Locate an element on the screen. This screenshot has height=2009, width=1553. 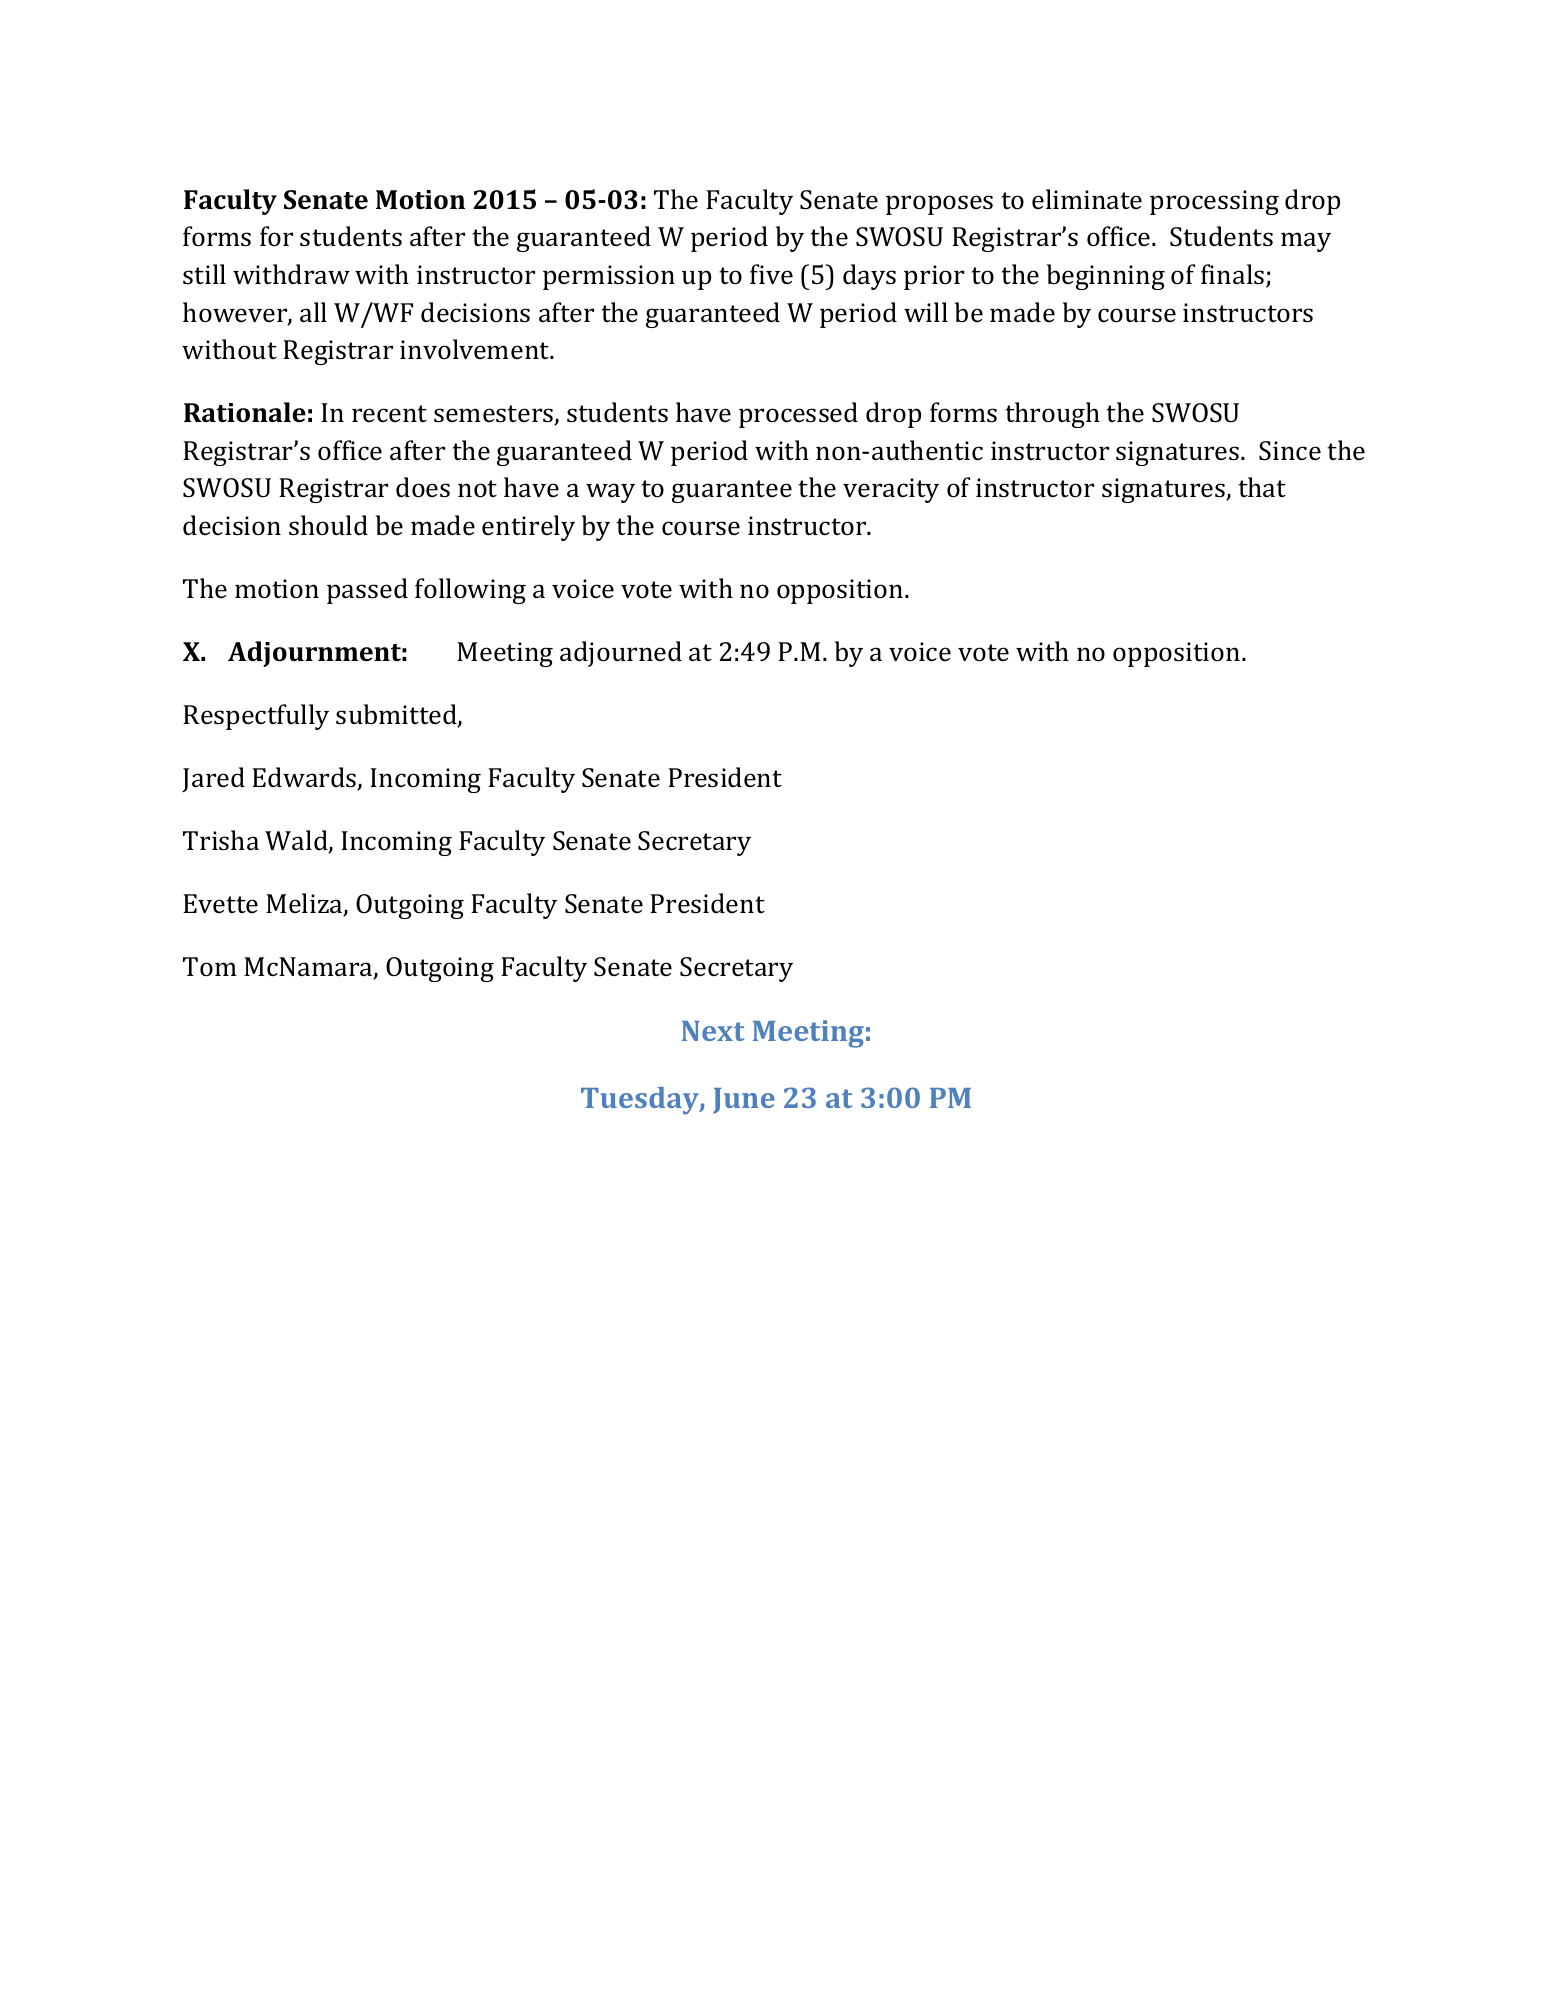
passed is located at coordinates (367, 591).
